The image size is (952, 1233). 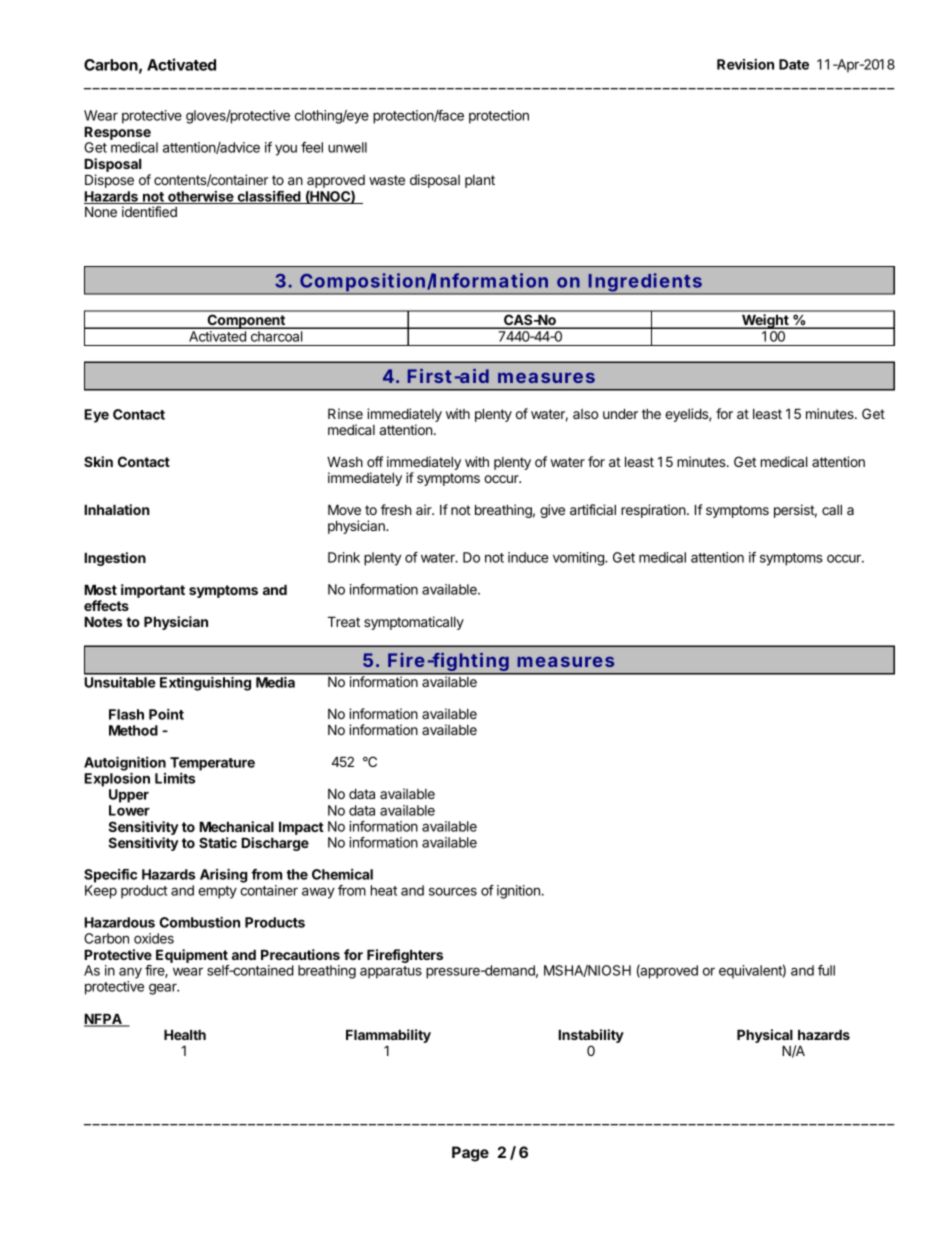 What do you see at coordinates (153, 591) in the page?
I see `important` at bounding box center [153, 591].
